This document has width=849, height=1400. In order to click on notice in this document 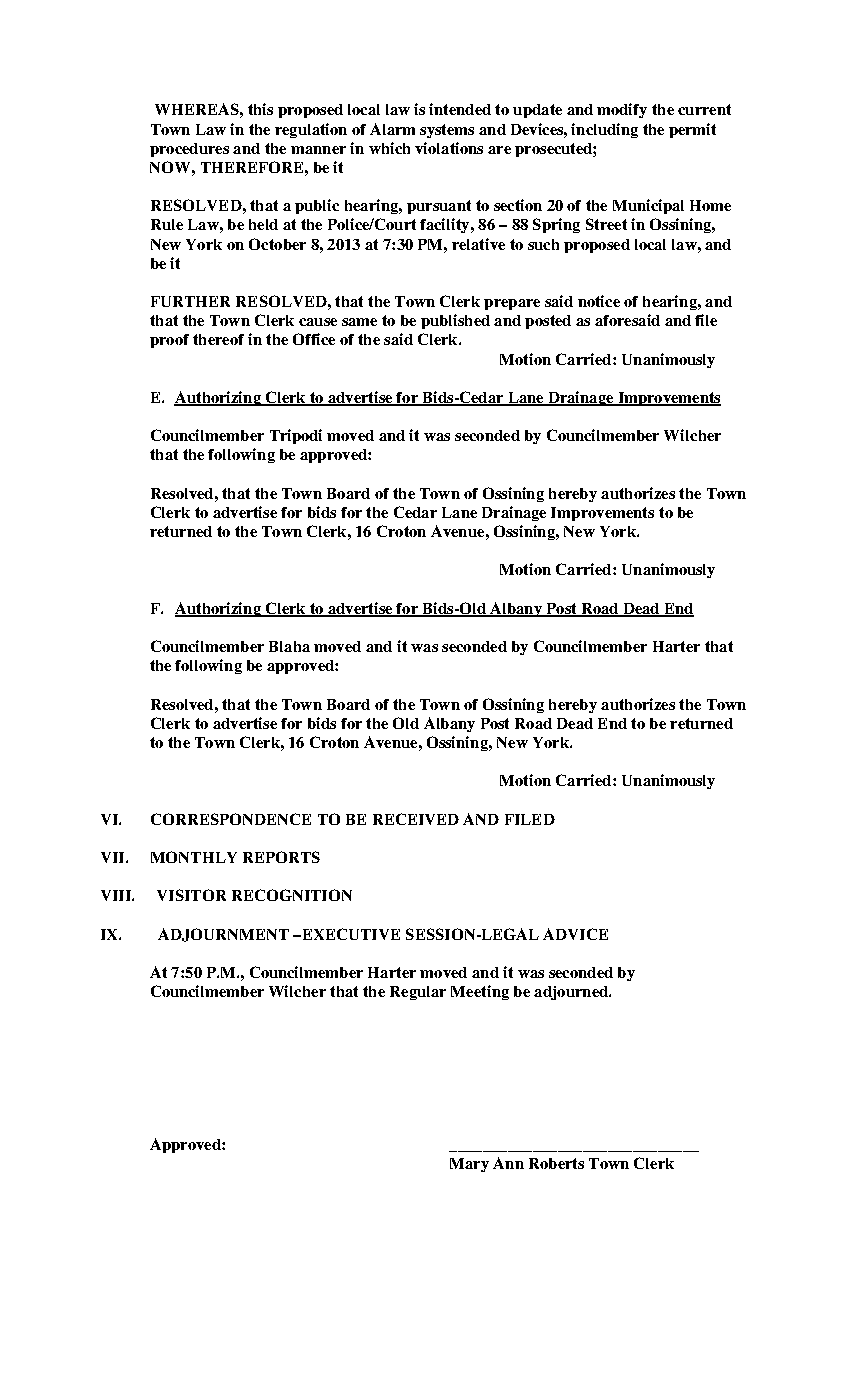, I will do `click(599, 301)`.
